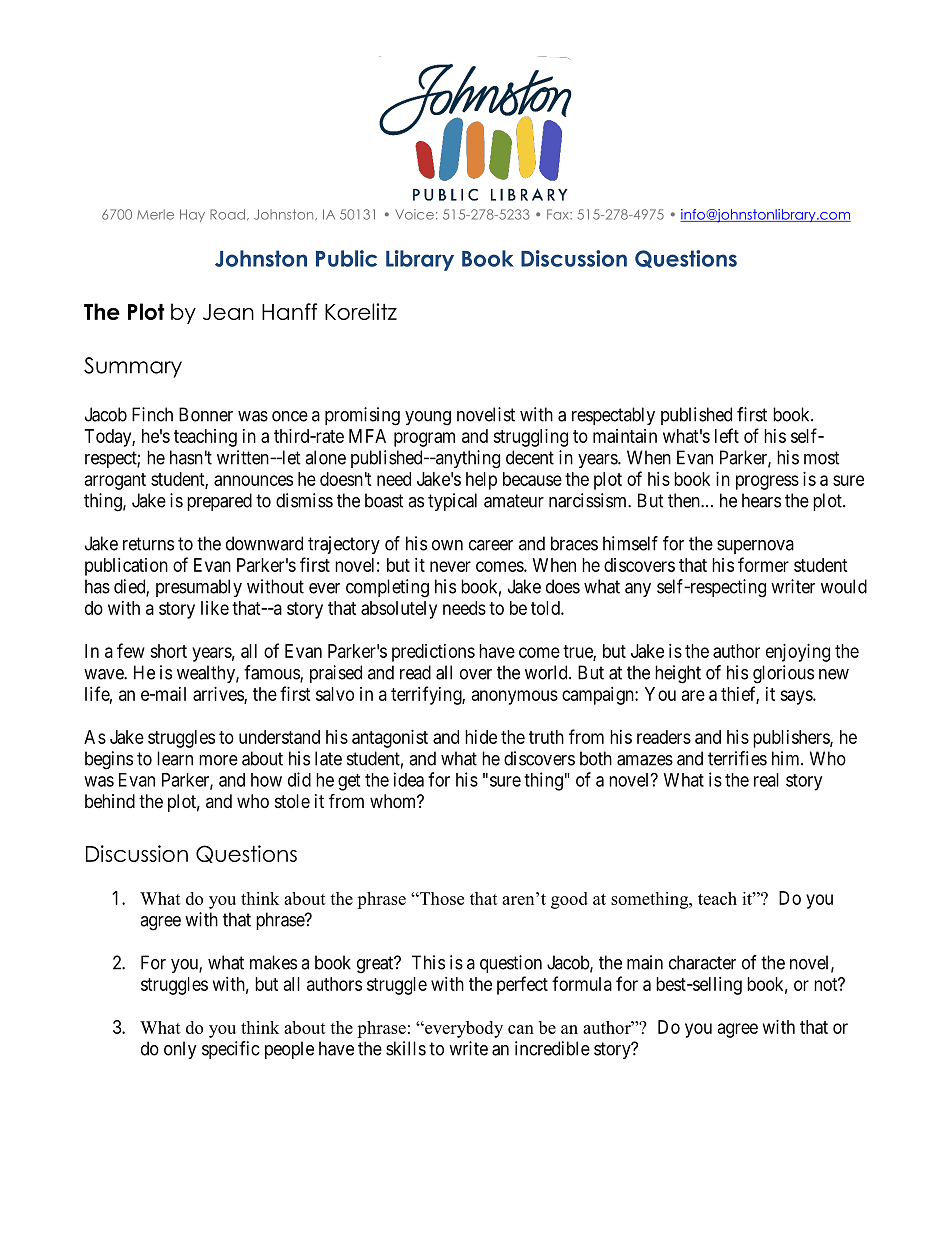 The height and width of the document is (1233, 952). What do you see at coordinates (727, 435) in the document?
I see `left` at bounding box center [727, 435].
